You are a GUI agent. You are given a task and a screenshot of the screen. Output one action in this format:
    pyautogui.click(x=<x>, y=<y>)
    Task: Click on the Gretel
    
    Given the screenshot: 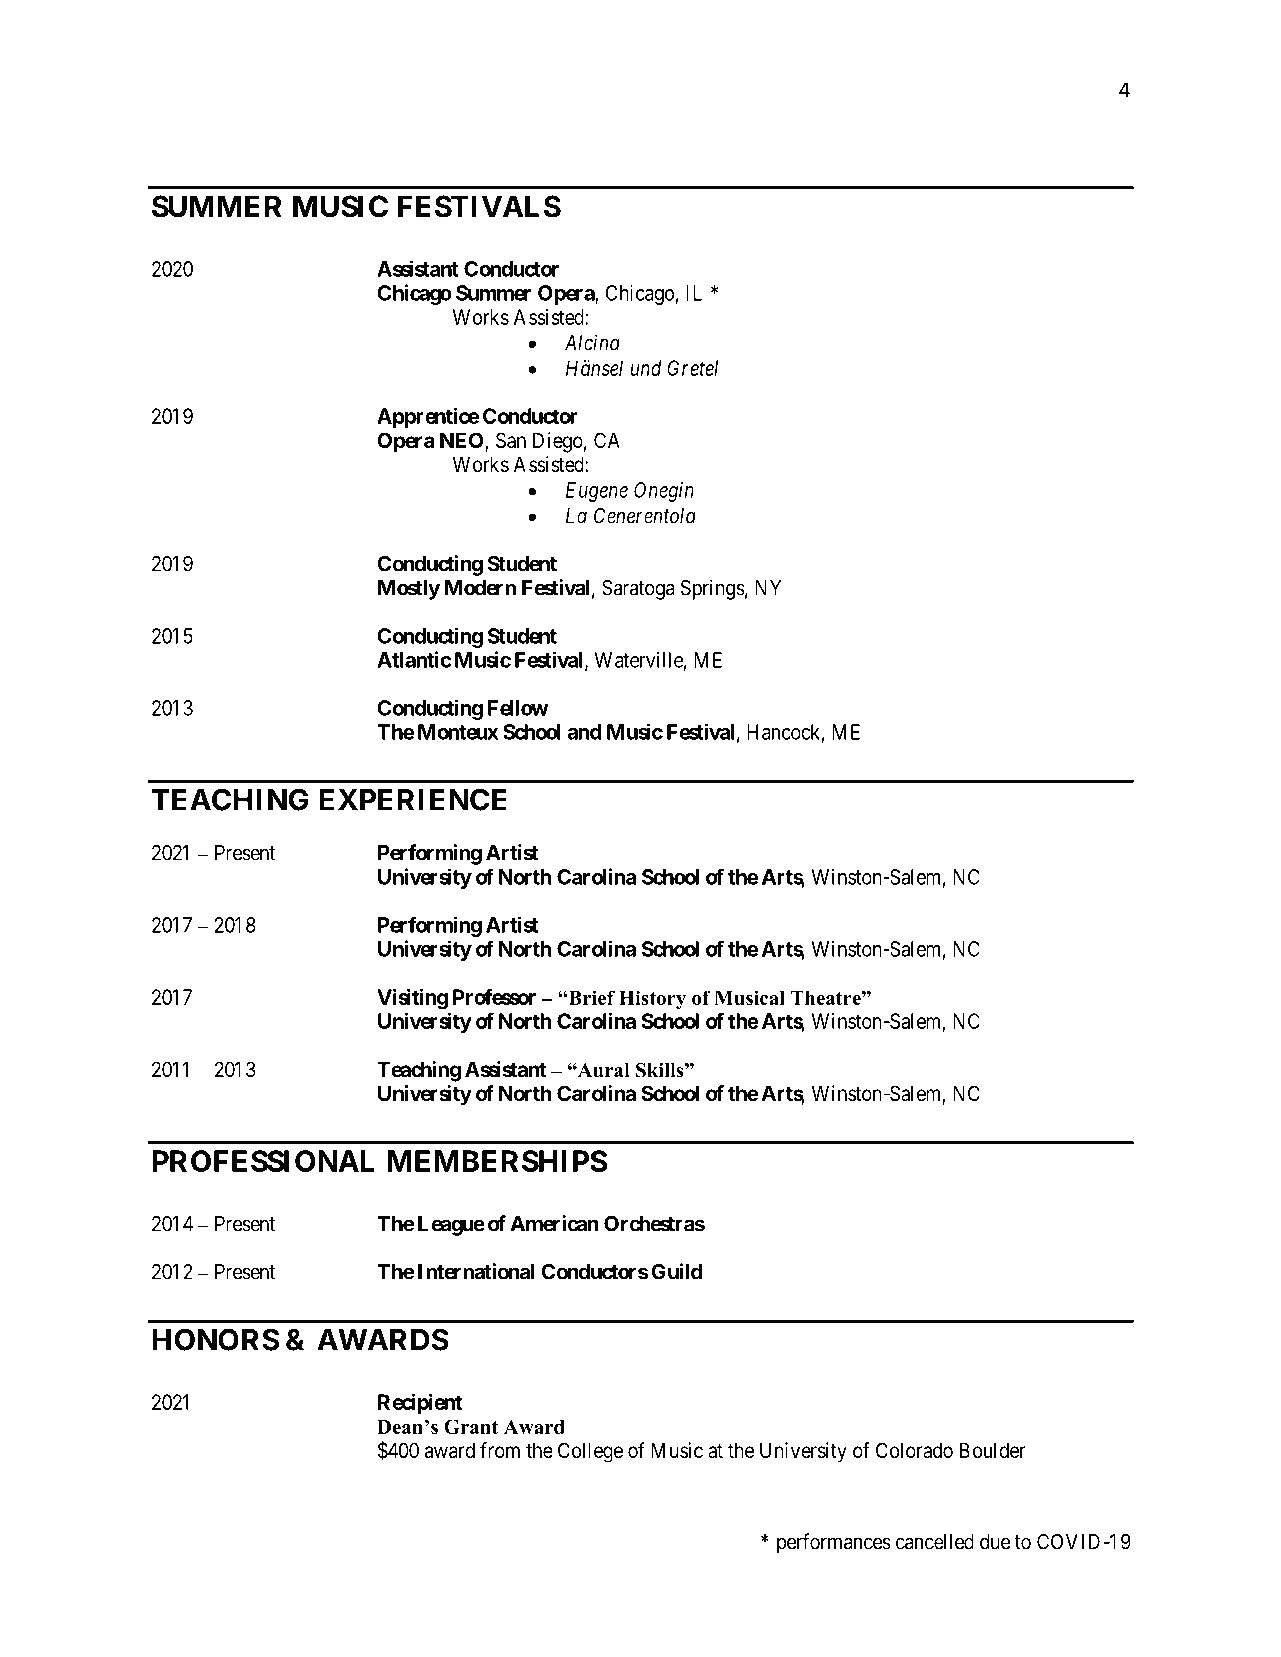 What is the action you would take?
    pyautogui.click(x=692, y=368)
